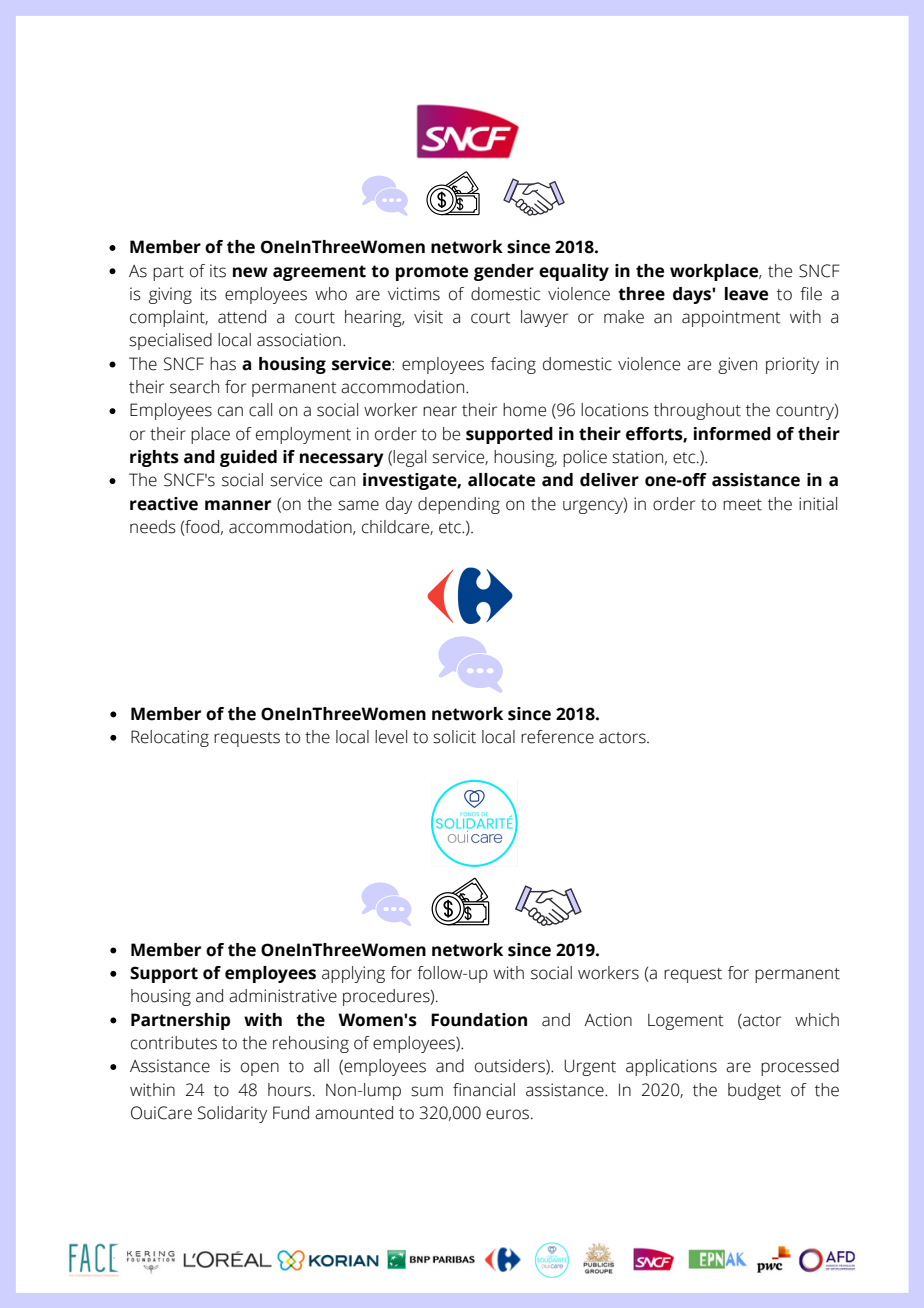 This image has width=924, height=1308. Describe the element at coordinates (232, 1114) in the image. I see `Solidarity` at that location.
